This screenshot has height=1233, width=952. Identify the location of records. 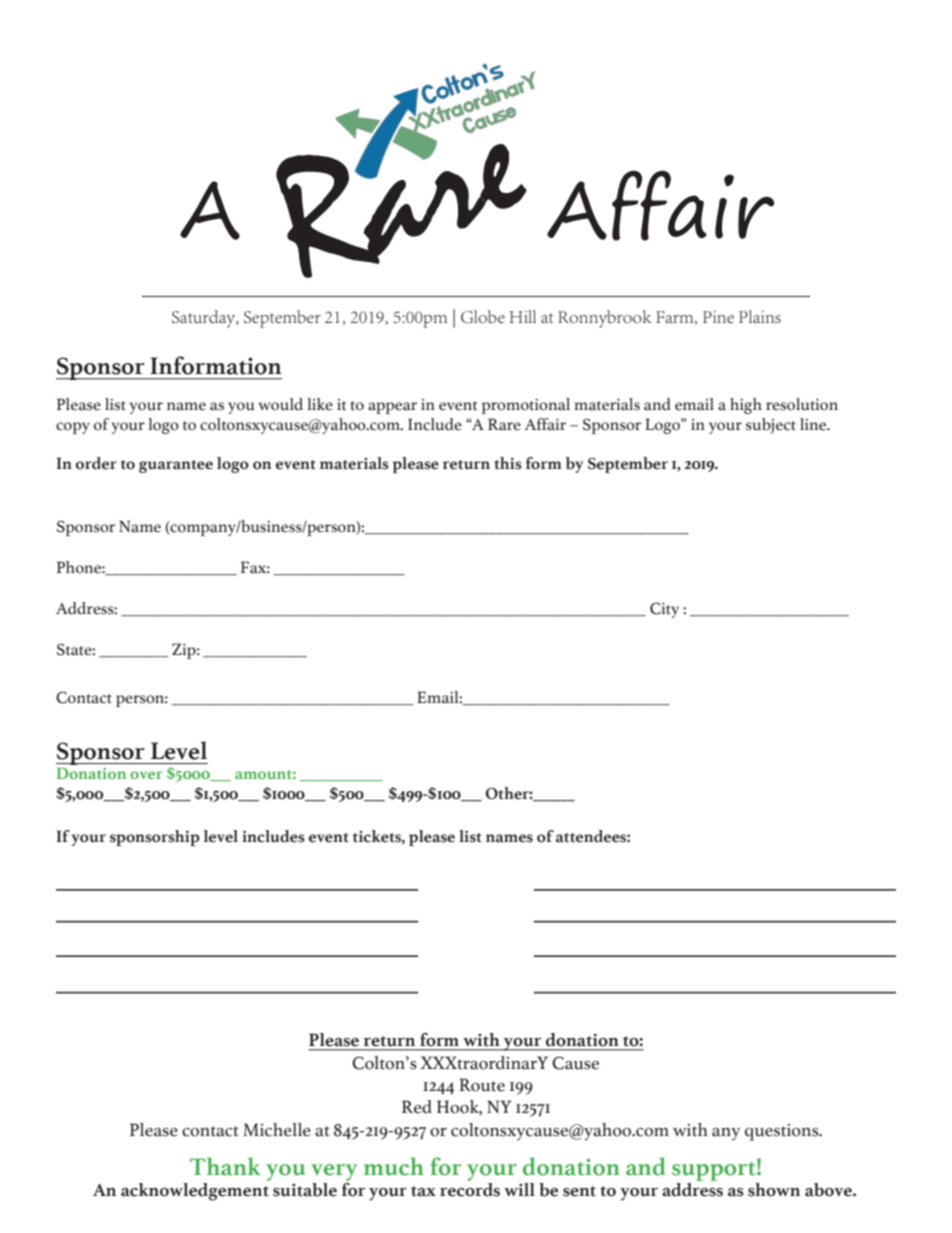
(470, 1188).
